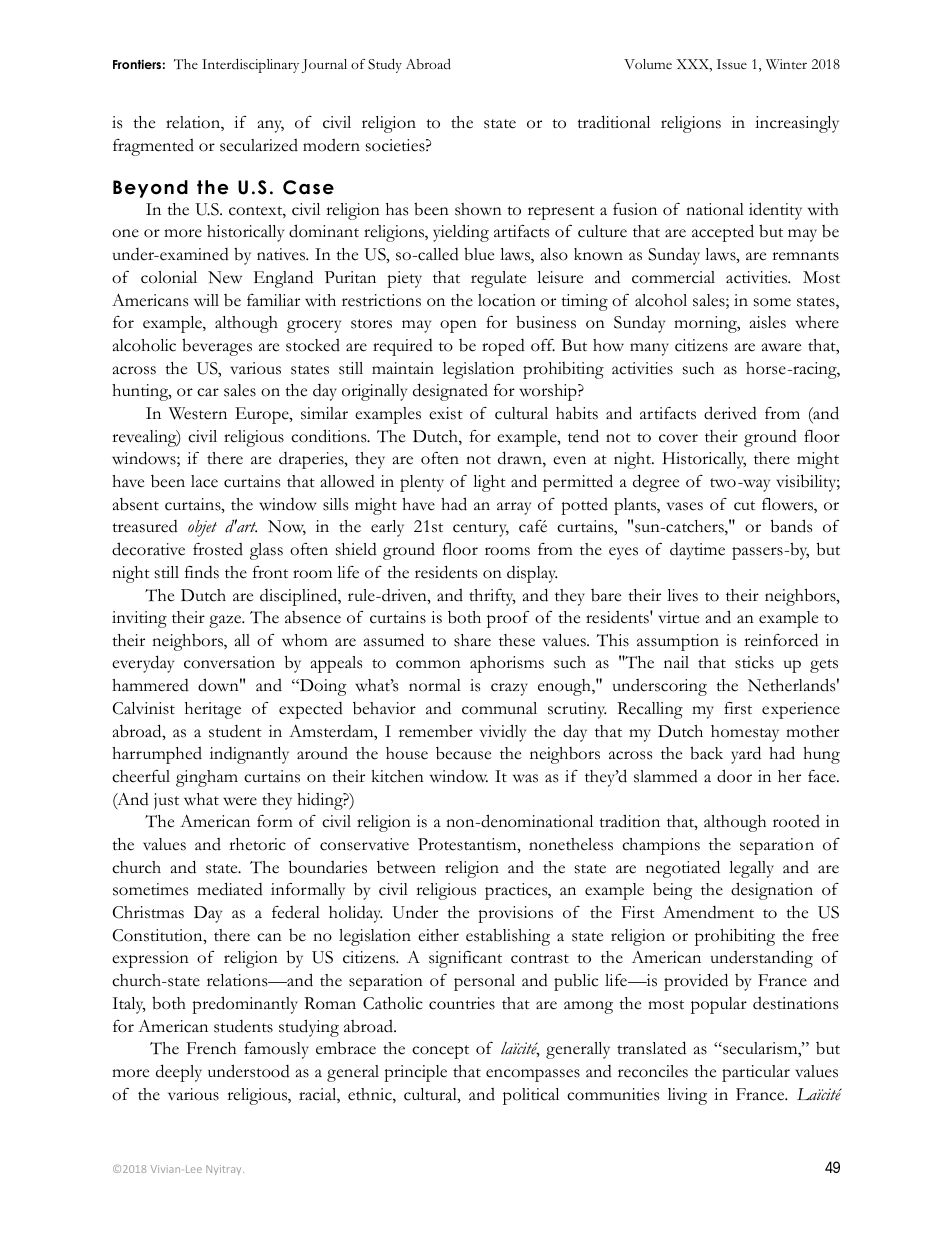 This screenshot has height=1233, width=952. Describe the element at coordinates (730, 413) in the screenshot. I see `derived` at that location.
